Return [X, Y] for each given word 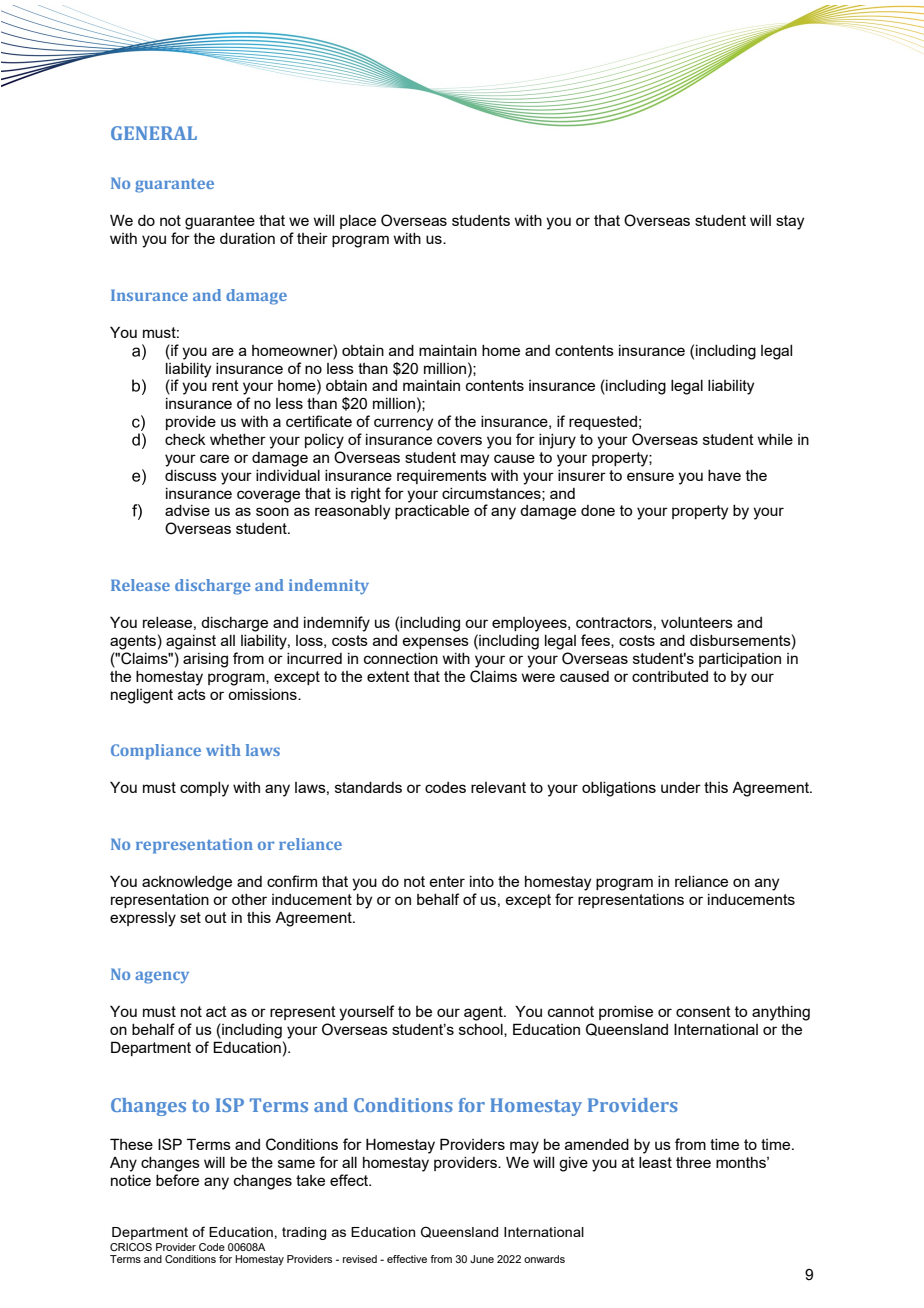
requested [603, 423]
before [177, 1180]
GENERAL [154, 133]
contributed [670, 676]
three [693, 1162]
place [358, 222]
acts [192, 694]
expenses [435, 643]
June [482, 1259]
